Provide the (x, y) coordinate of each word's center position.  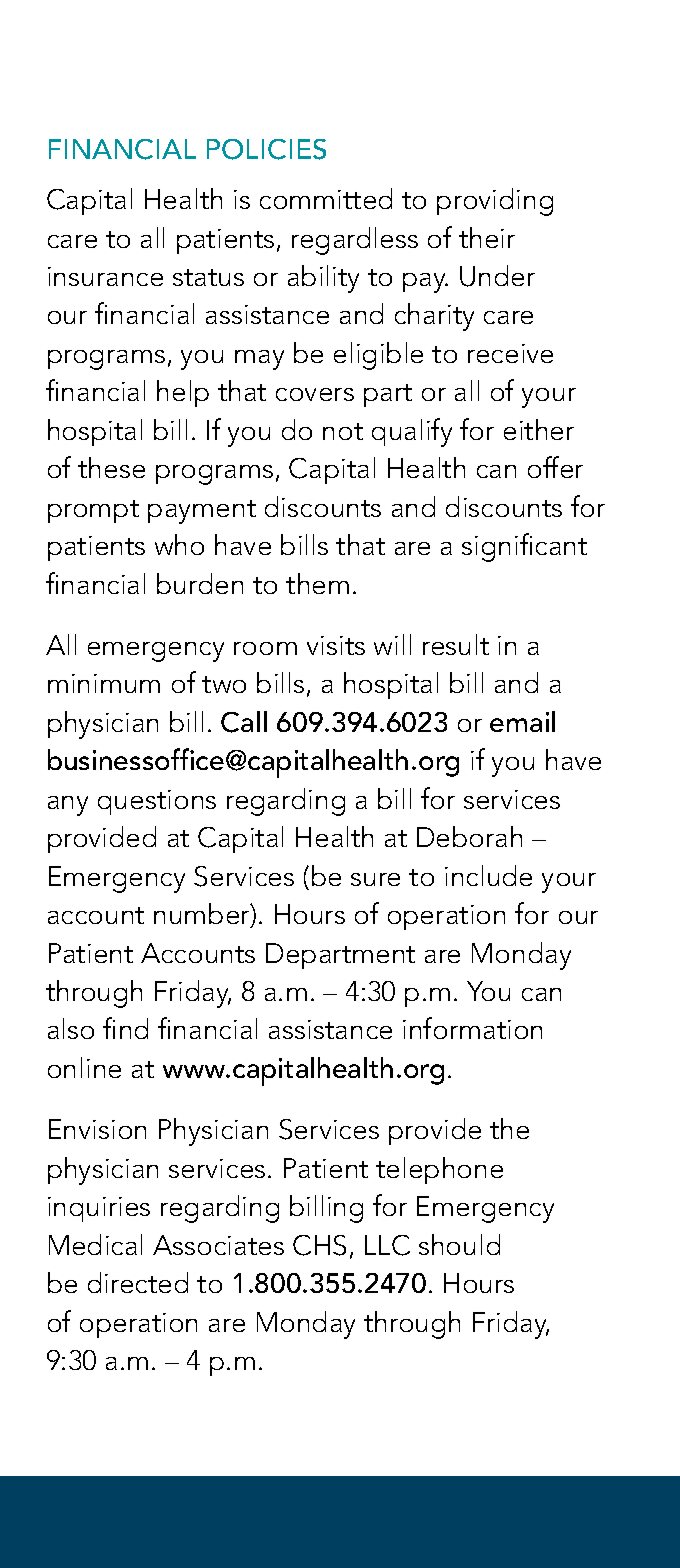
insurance (105, 276)
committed (326, 198)
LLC (387, 1245)
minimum (104, 683)
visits (336, 645)
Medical (95, 1244)
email (522, 721)
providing (495, 202)
